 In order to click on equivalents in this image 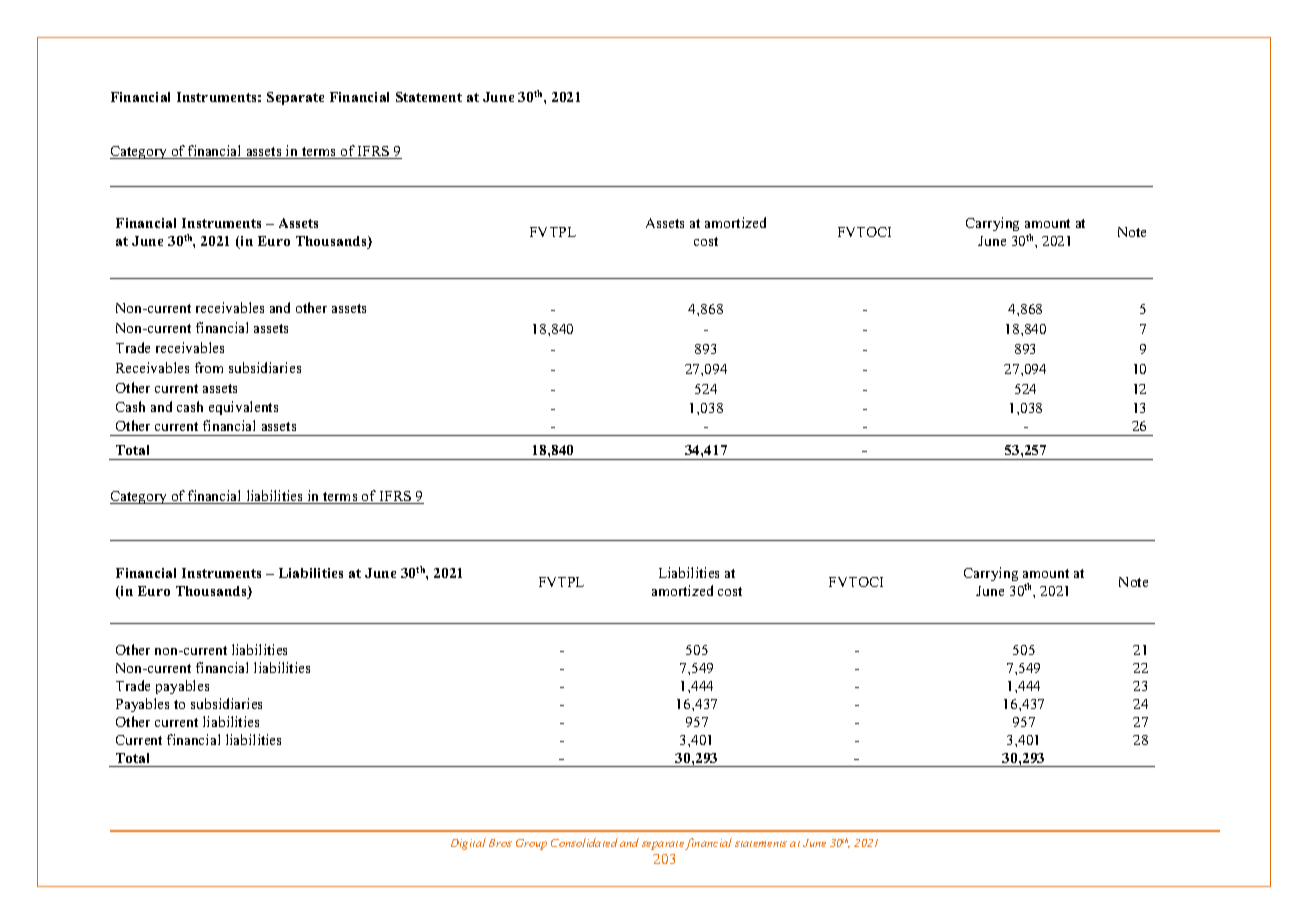, I will do `click(243, 408)`.
